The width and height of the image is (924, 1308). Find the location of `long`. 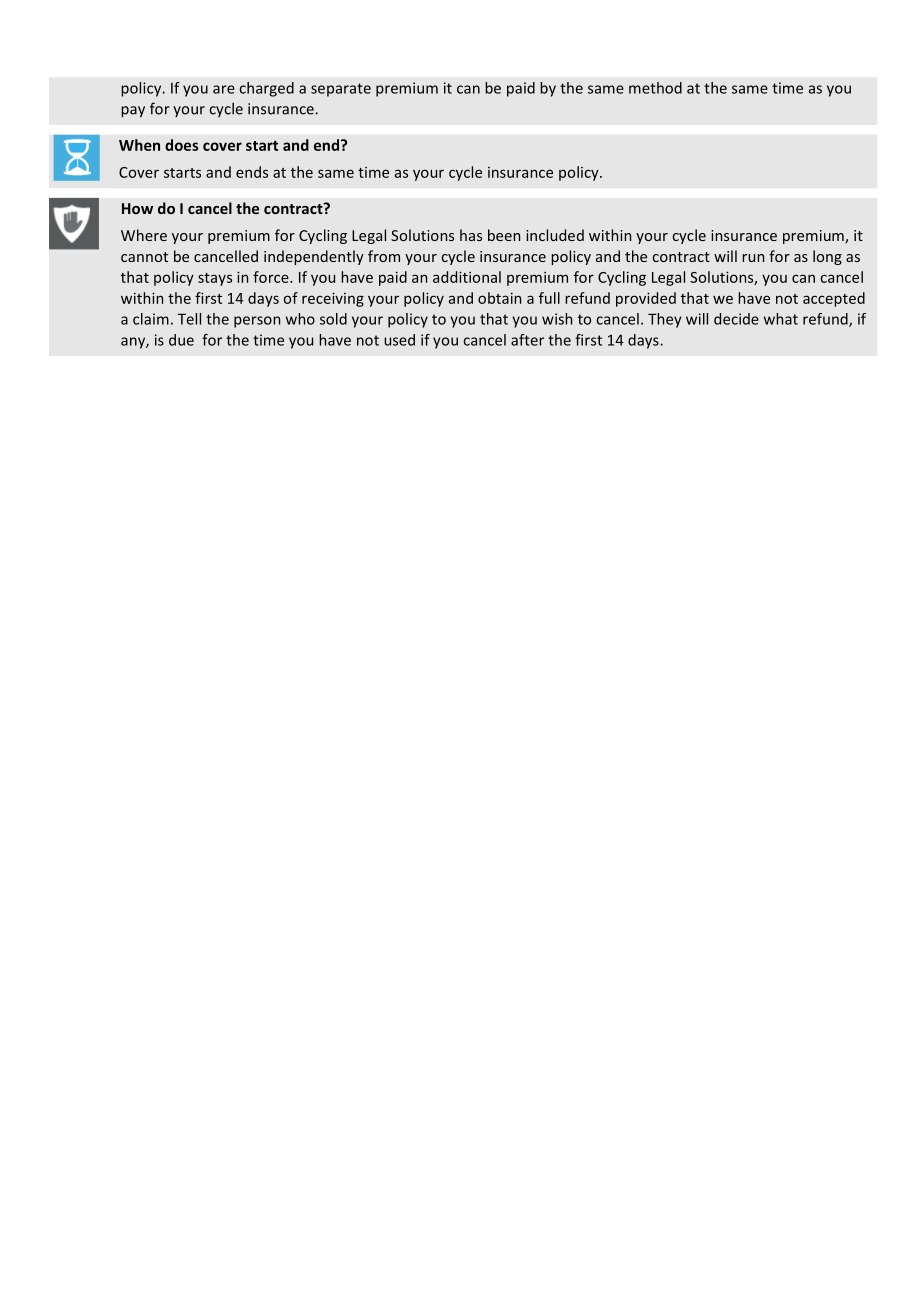

long is located at coordinates (827, 257).
